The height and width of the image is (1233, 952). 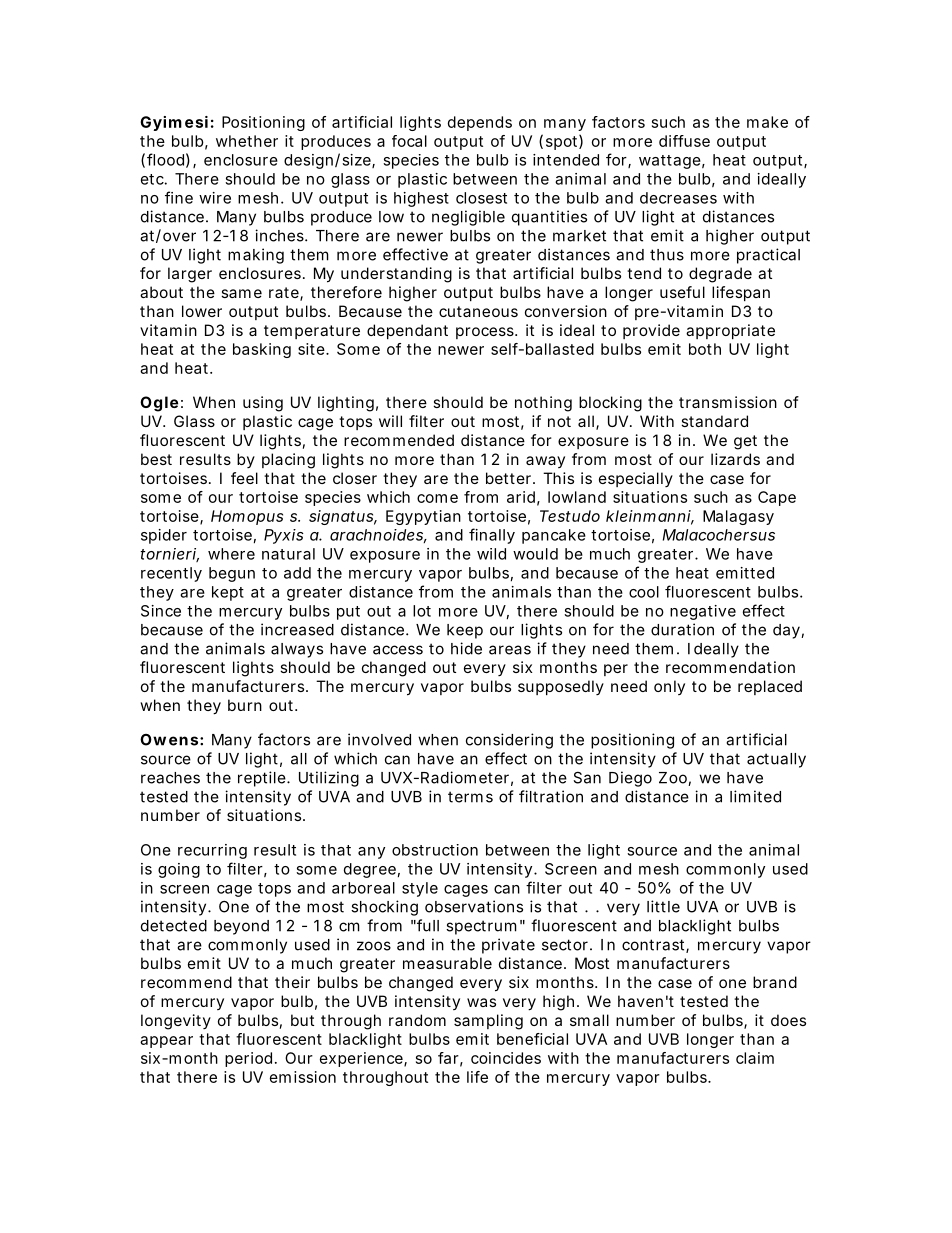 I want to click on lot, so click(x=422, y=611).
